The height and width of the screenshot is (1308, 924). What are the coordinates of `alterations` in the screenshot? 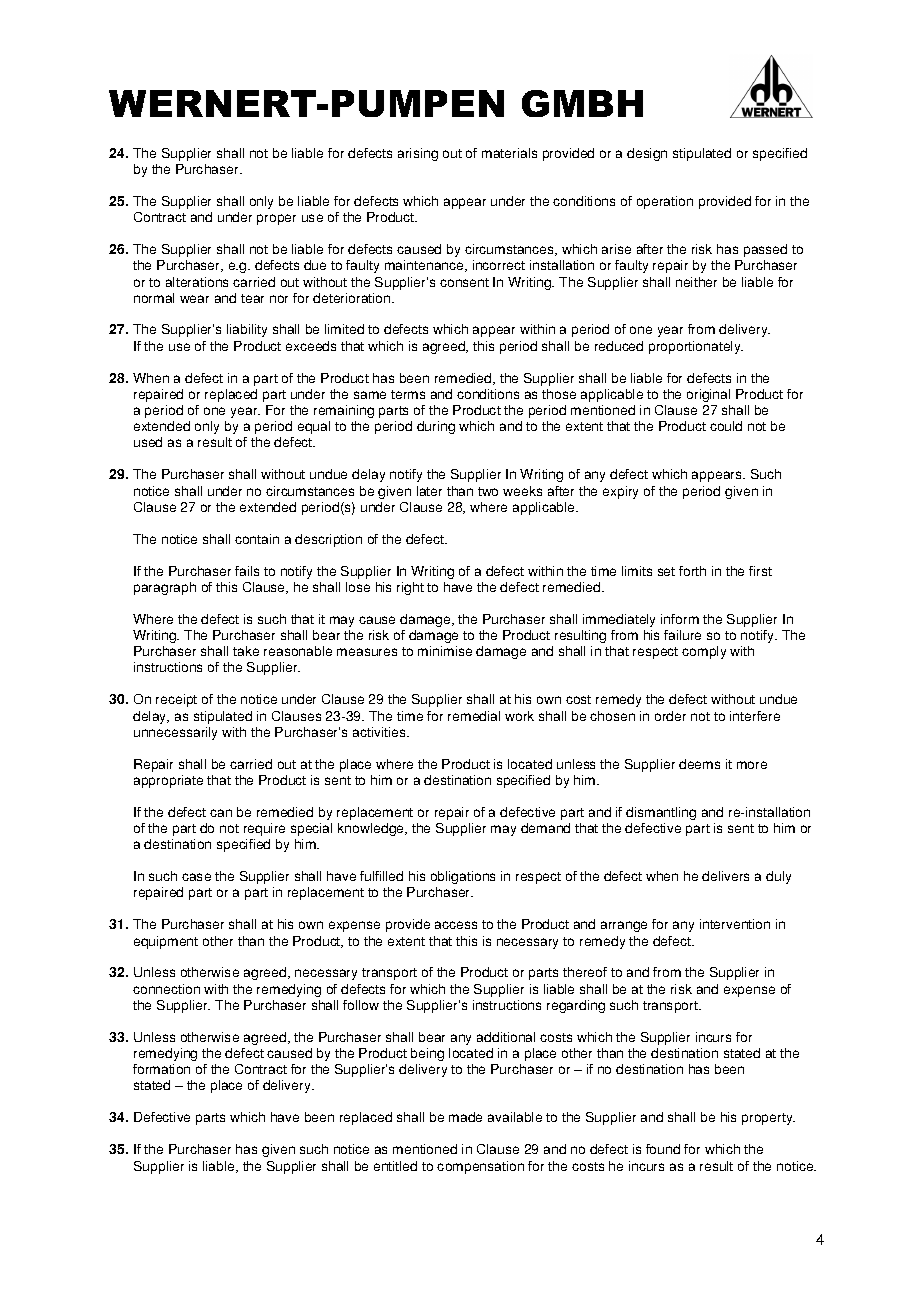 It's located at (197, 282).
